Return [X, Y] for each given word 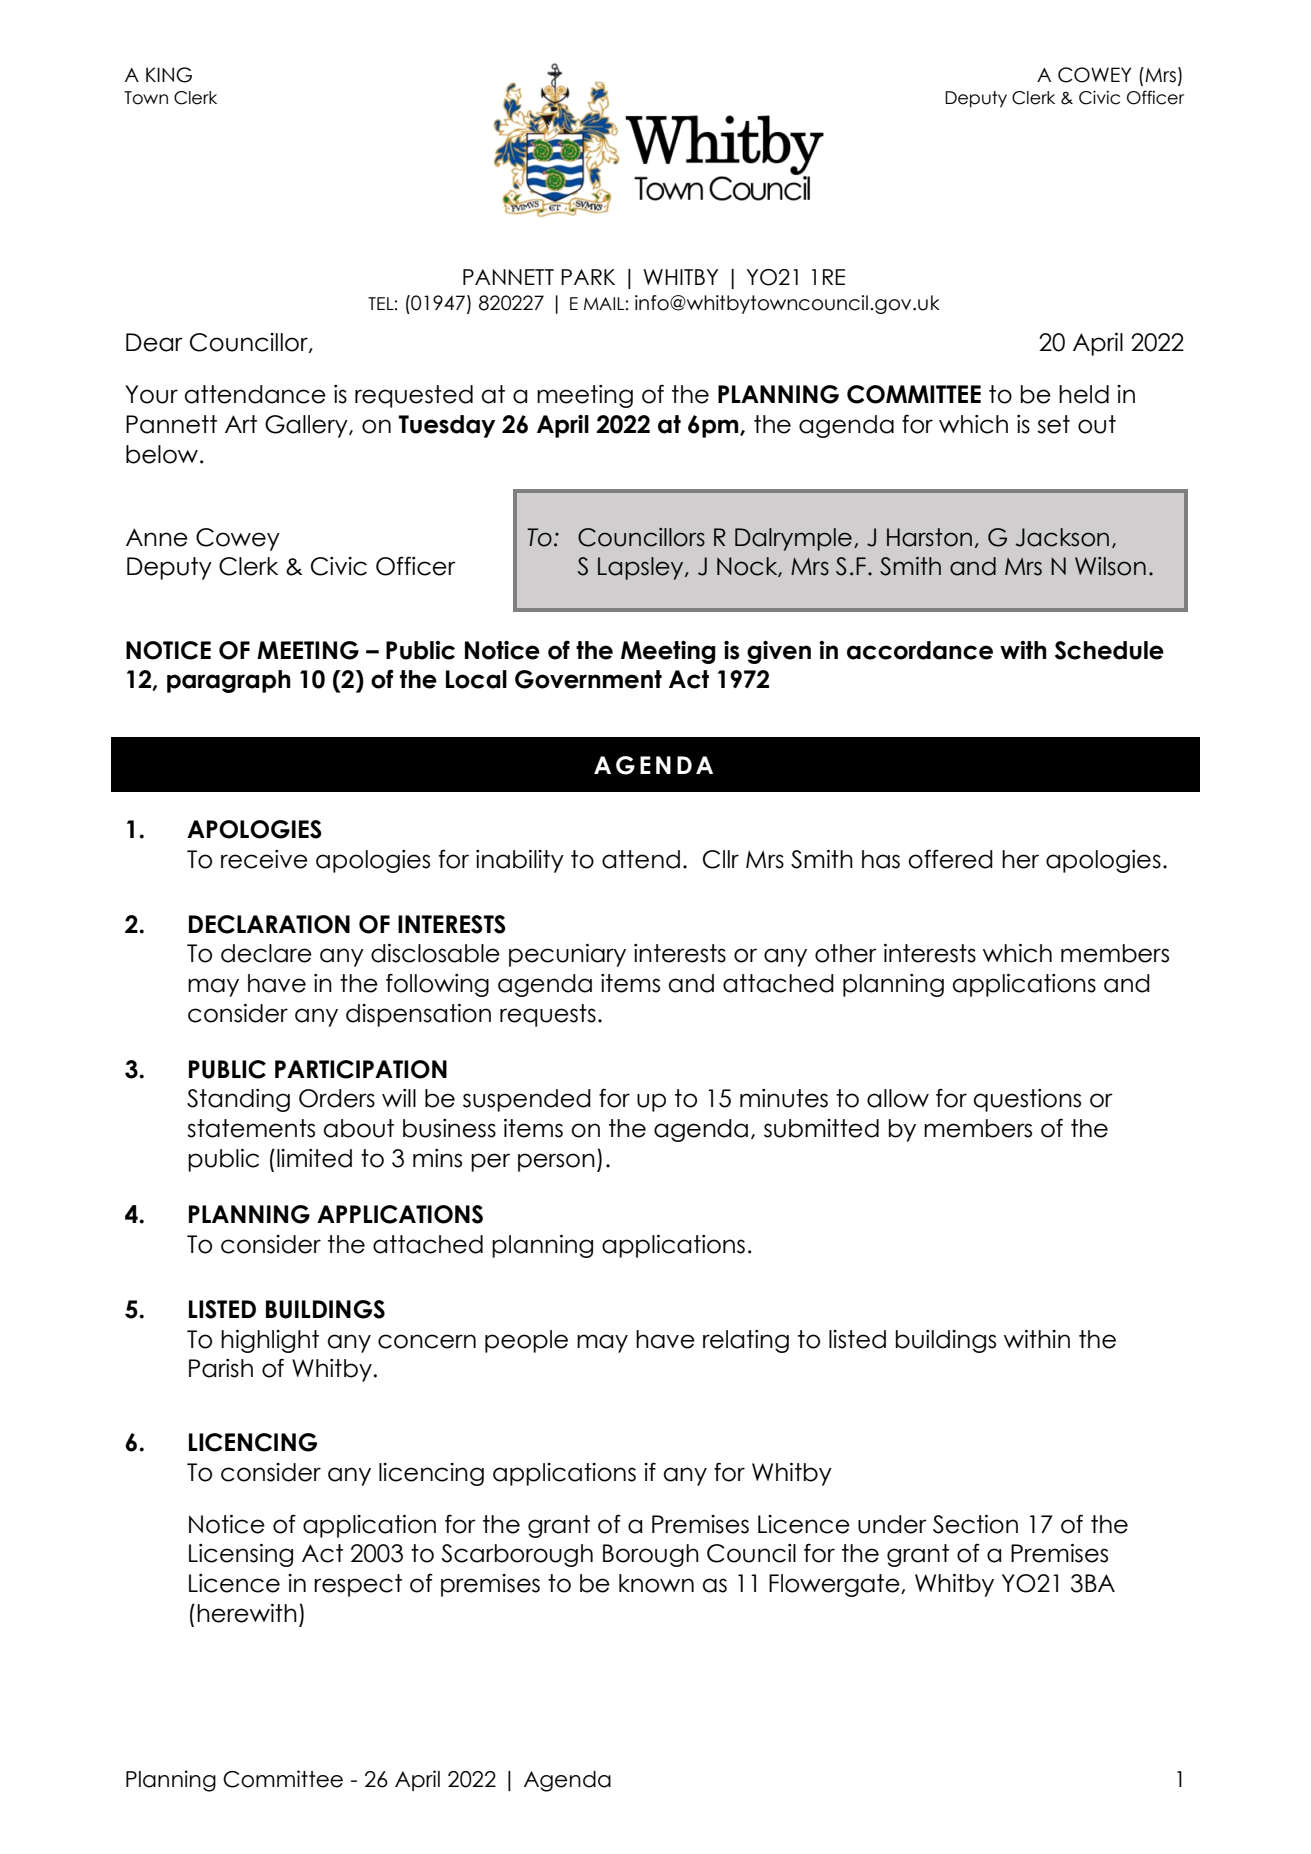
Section [975, 1524]
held [1084, 394]
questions [1027, 1100]
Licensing [241, 1555]
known [656, 1583]
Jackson [1062, 537]
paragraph [229, 681]
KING [169, 75]
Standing [238, 1100]
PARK [588, 277]
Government [588, 679]
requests [548, 1015]
